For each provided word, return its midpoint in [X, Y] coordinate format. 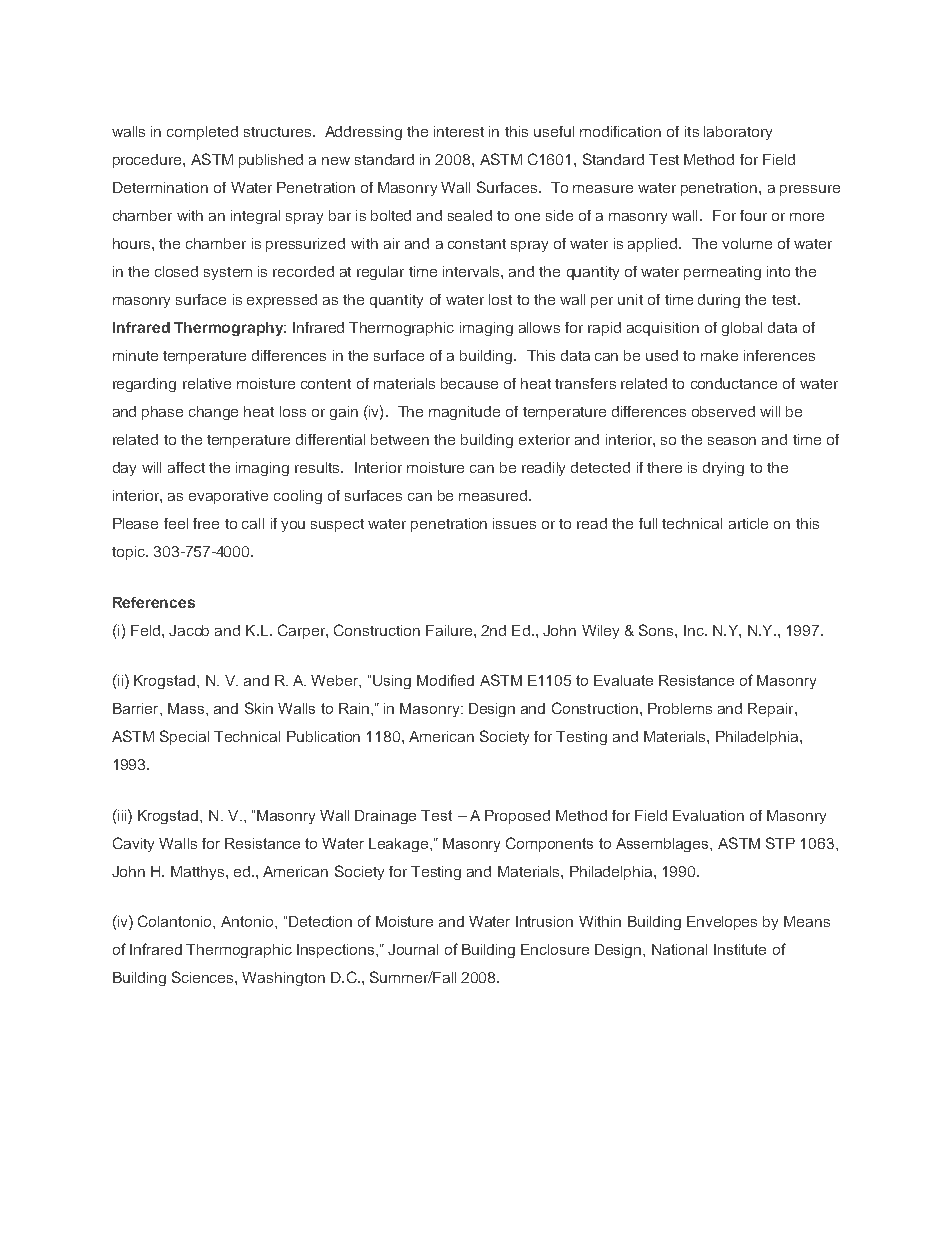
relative [207, 383]
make [719, 355]
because [469, 383]
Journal [413, 949]
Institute [740, 949]
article [748, 523]
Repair [772, 710]
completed [202, 133]
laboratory [738, 133]
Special [184, 737]
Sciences [204, 977]
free [206, 523]
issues [514, 523]
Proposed [517, 817]
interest [459, 131]
